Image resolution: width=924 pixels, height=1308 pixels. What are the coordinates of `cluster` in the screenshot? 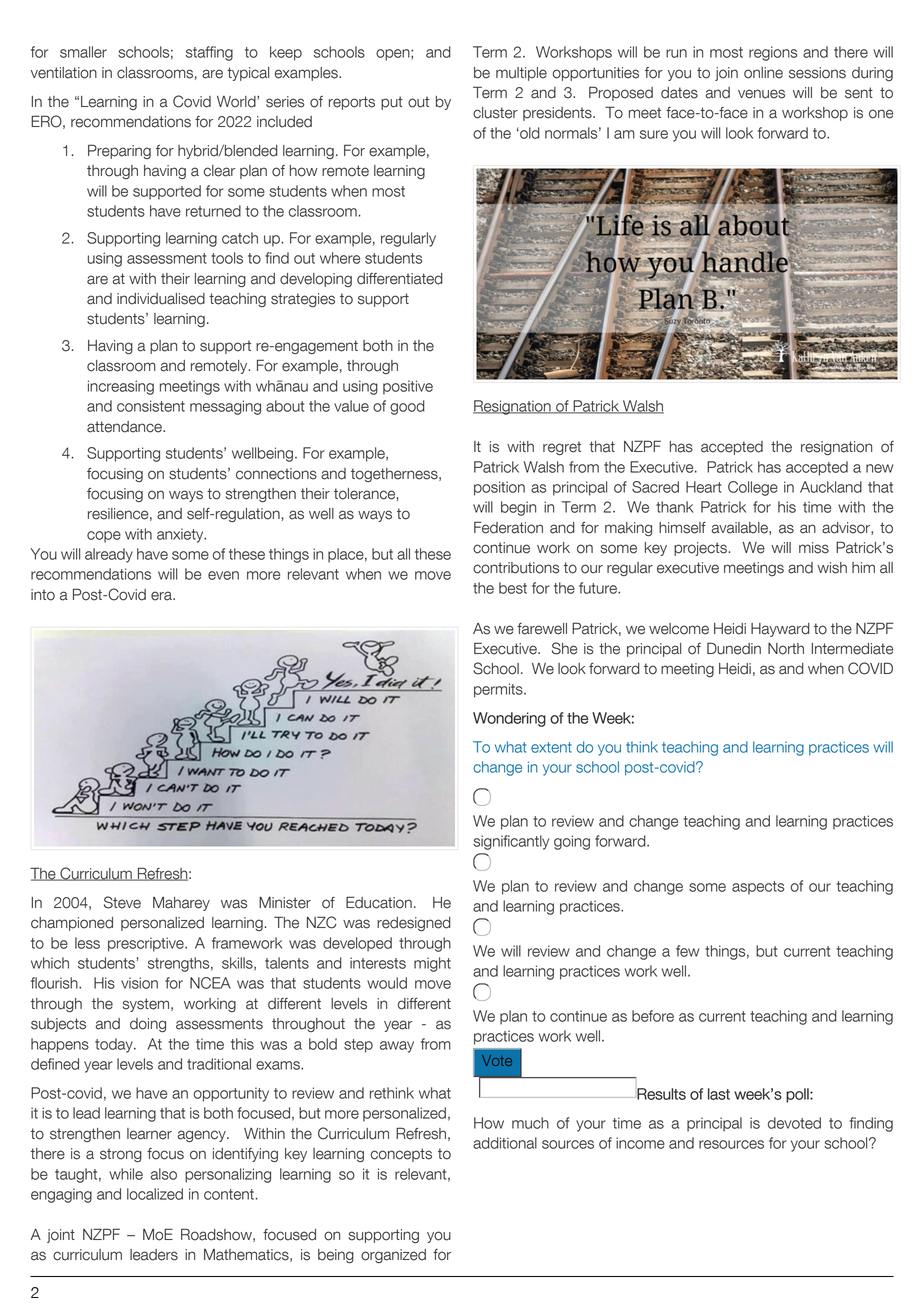 It's located at (495, 113).
